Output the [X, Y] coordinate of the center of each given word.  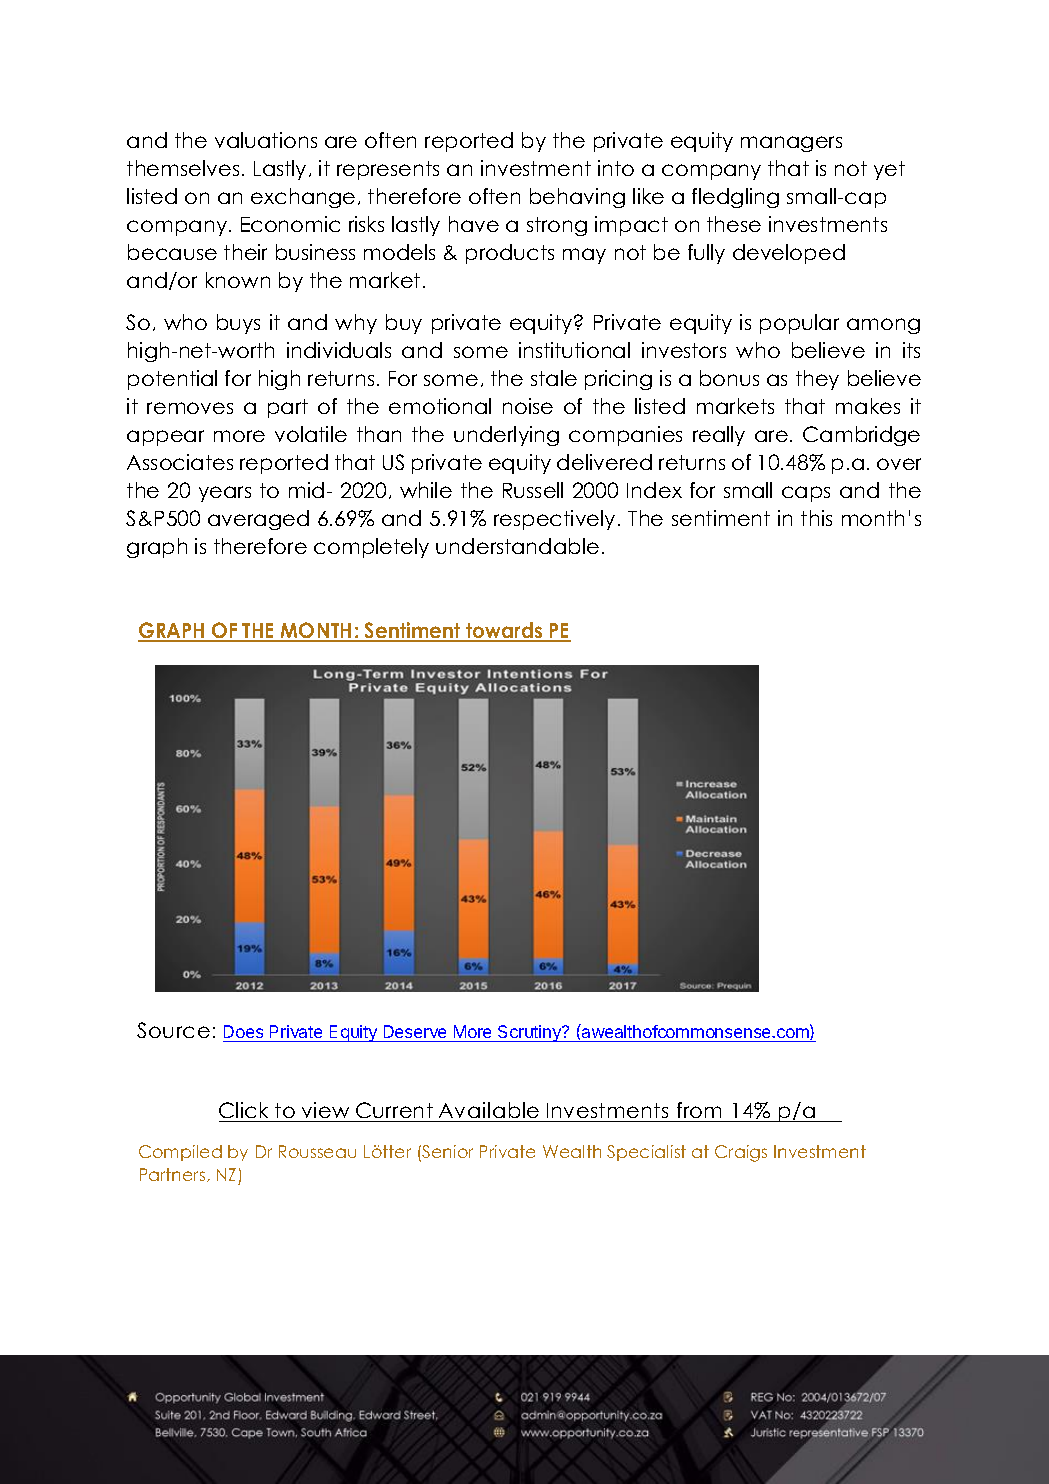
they [817, 380]
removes [190, 408]
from [700, 1112]
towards [504, 631]
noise [528, 406]
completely [371, 548]
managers [791, 144]
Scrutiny [530, 1033]
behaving [577, 198]
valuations [266, 140]
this [816, 518]
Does [243, 1031]
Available [489, 1112]
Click [245, 1112]
